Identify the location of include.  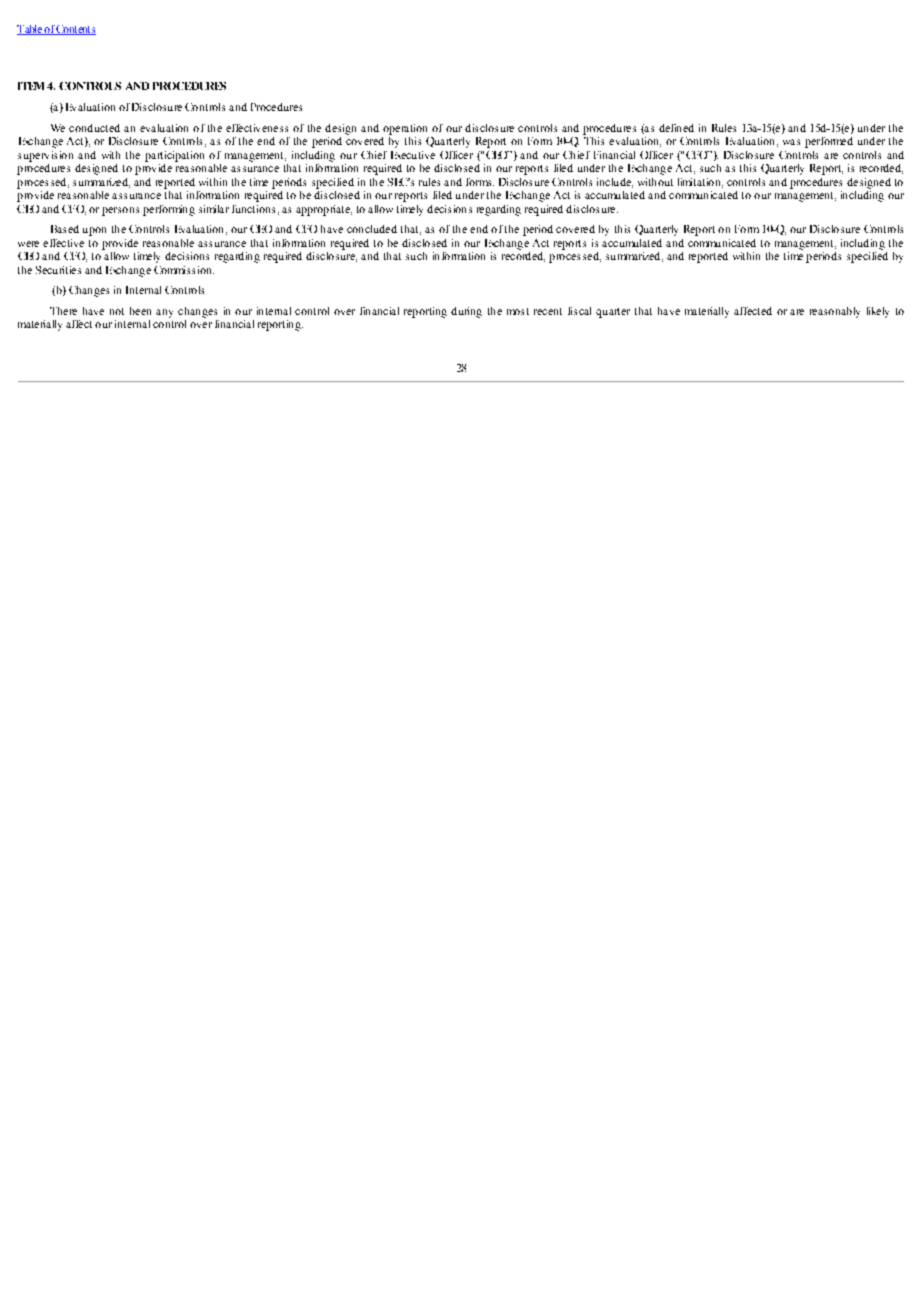
(615, 183).
